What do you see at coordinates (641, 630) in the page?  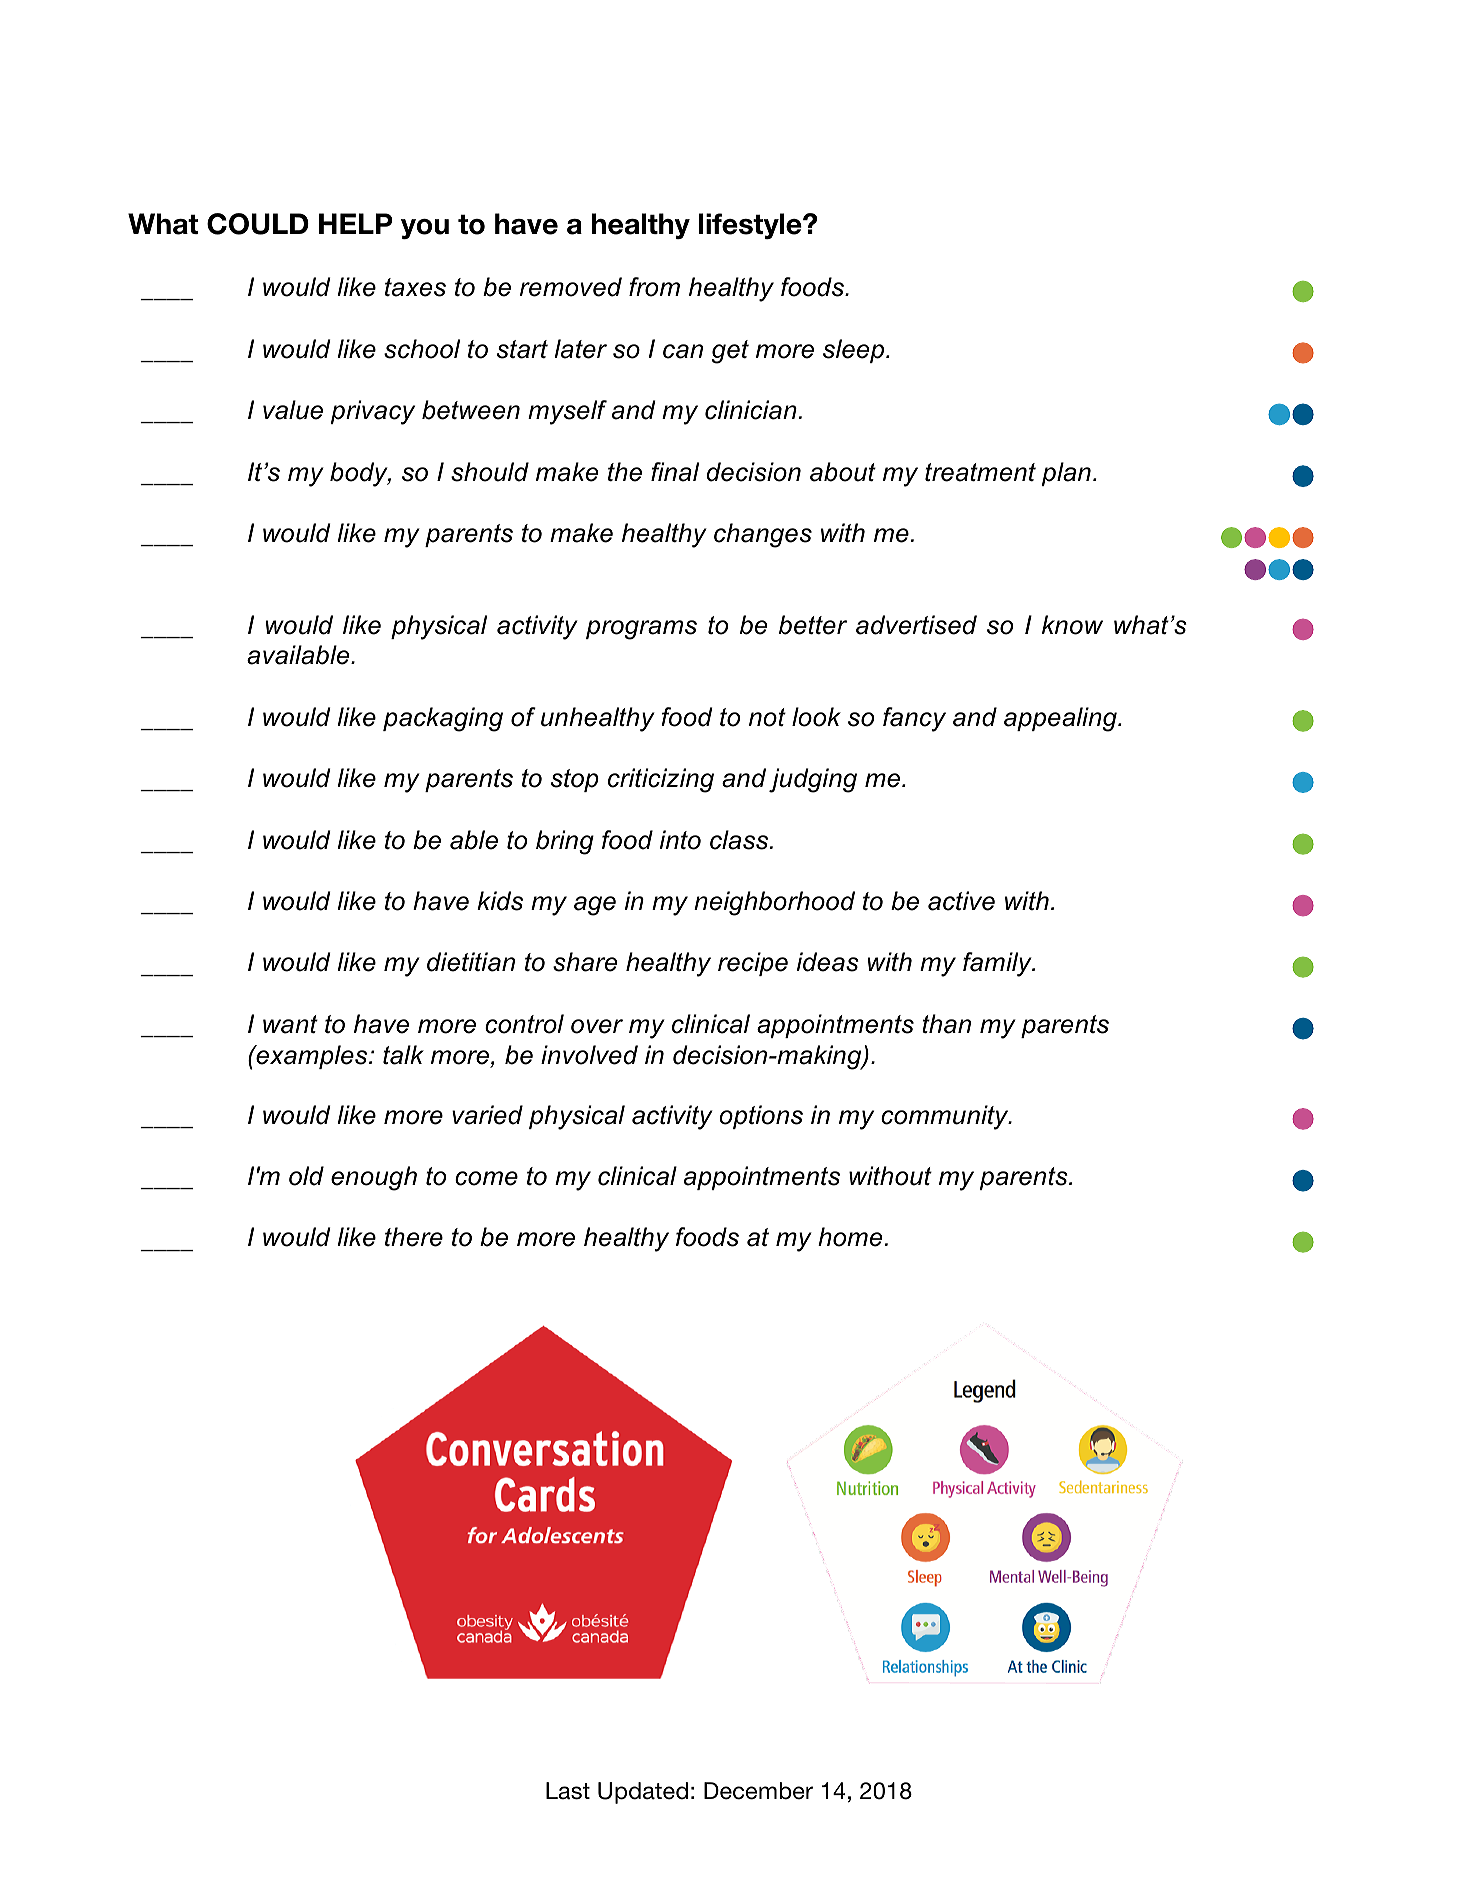 I see `programs` at bounding box center [641, 630].
